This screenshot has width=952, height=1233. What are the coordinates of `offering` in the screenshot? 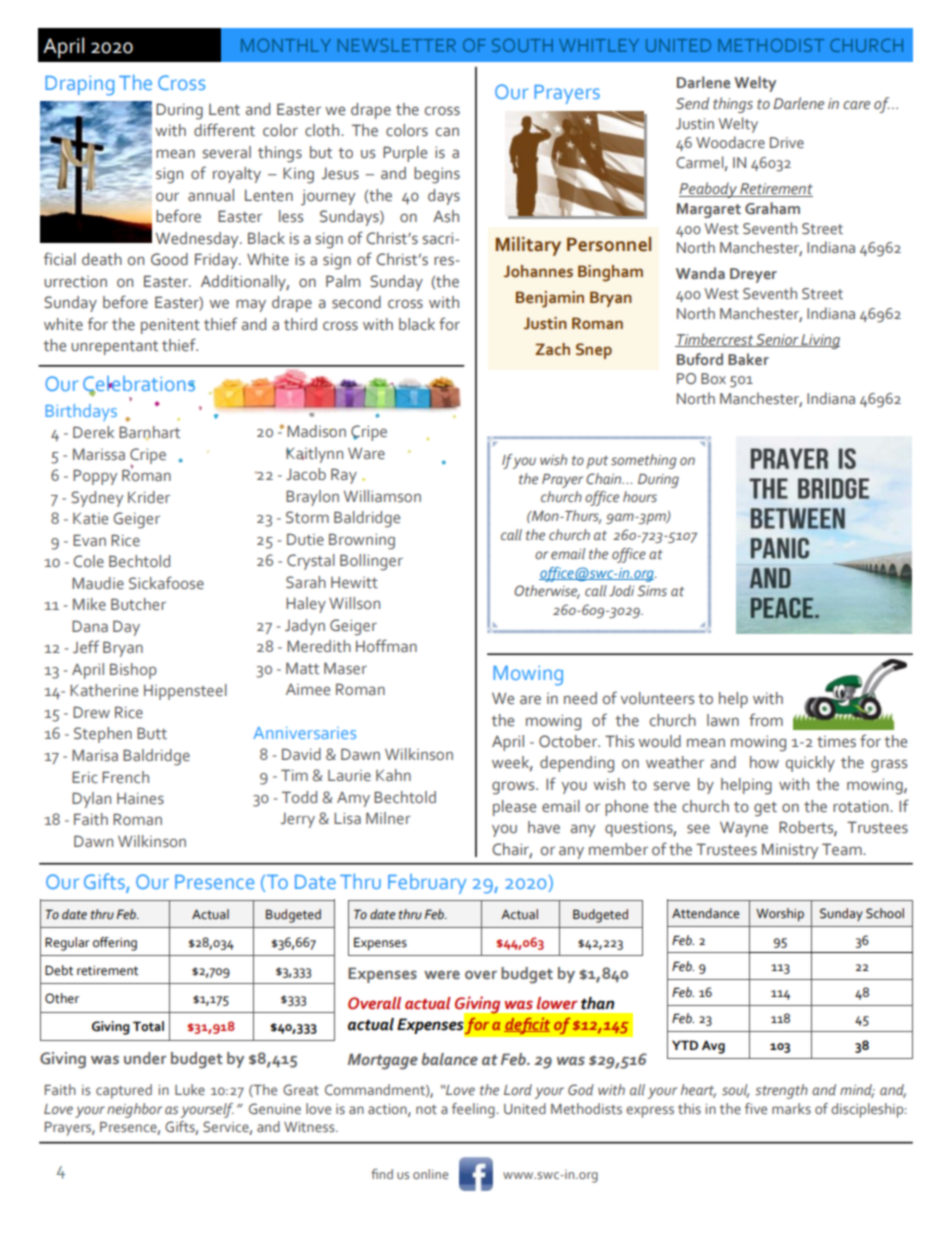 It's located at (115, 944).
